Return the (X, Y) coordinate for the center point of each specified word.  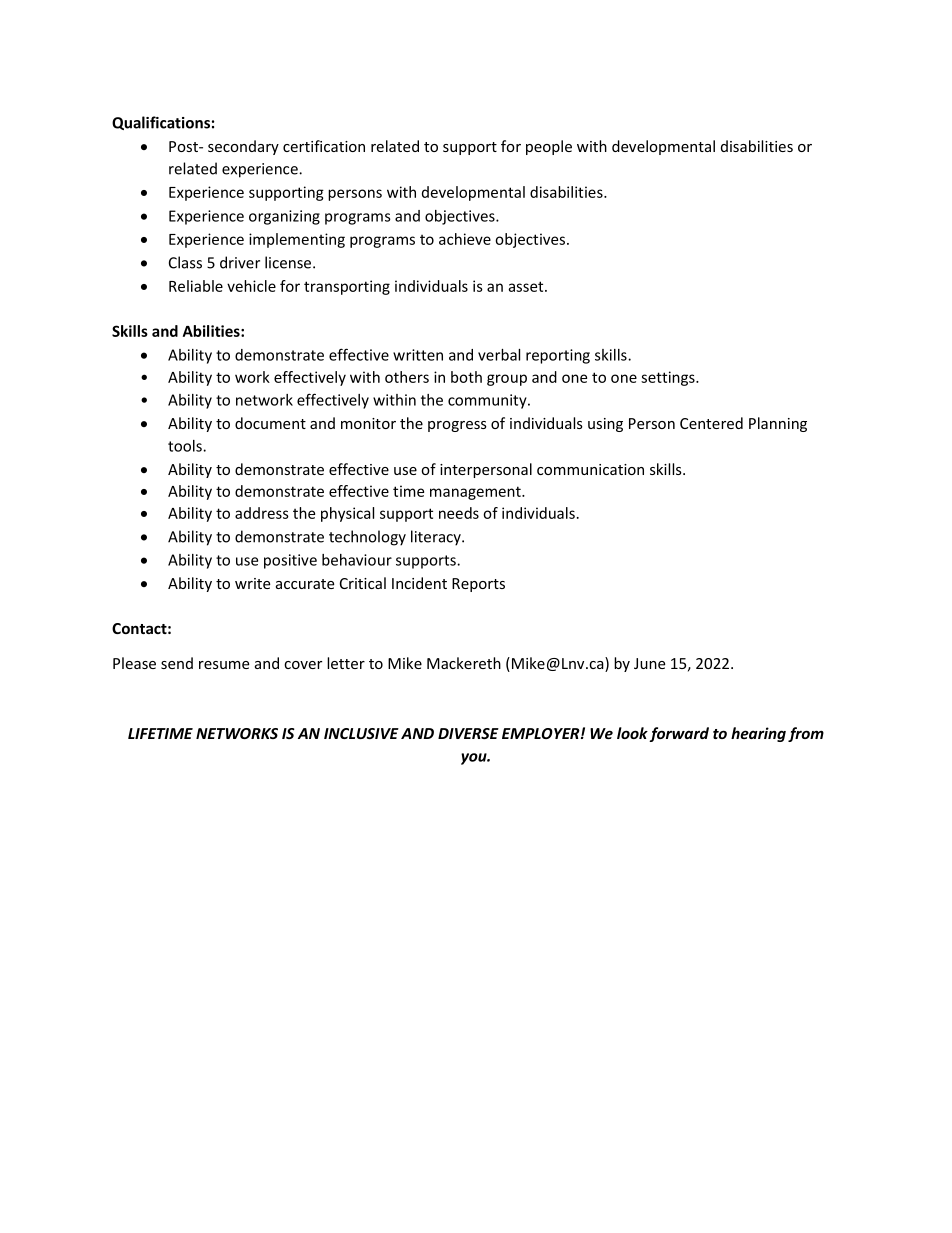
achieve (465, 239)
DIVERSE (468, 733)
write (252, 583)
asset (527, 286)
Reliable (196, 286)
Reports (478, 585)
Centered (711, 423)
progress (457, 426)
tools (186, 446)
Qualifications (161, 123)
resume (224, 665)
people (549, 147)
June (649, 663)
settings (669, 378)
